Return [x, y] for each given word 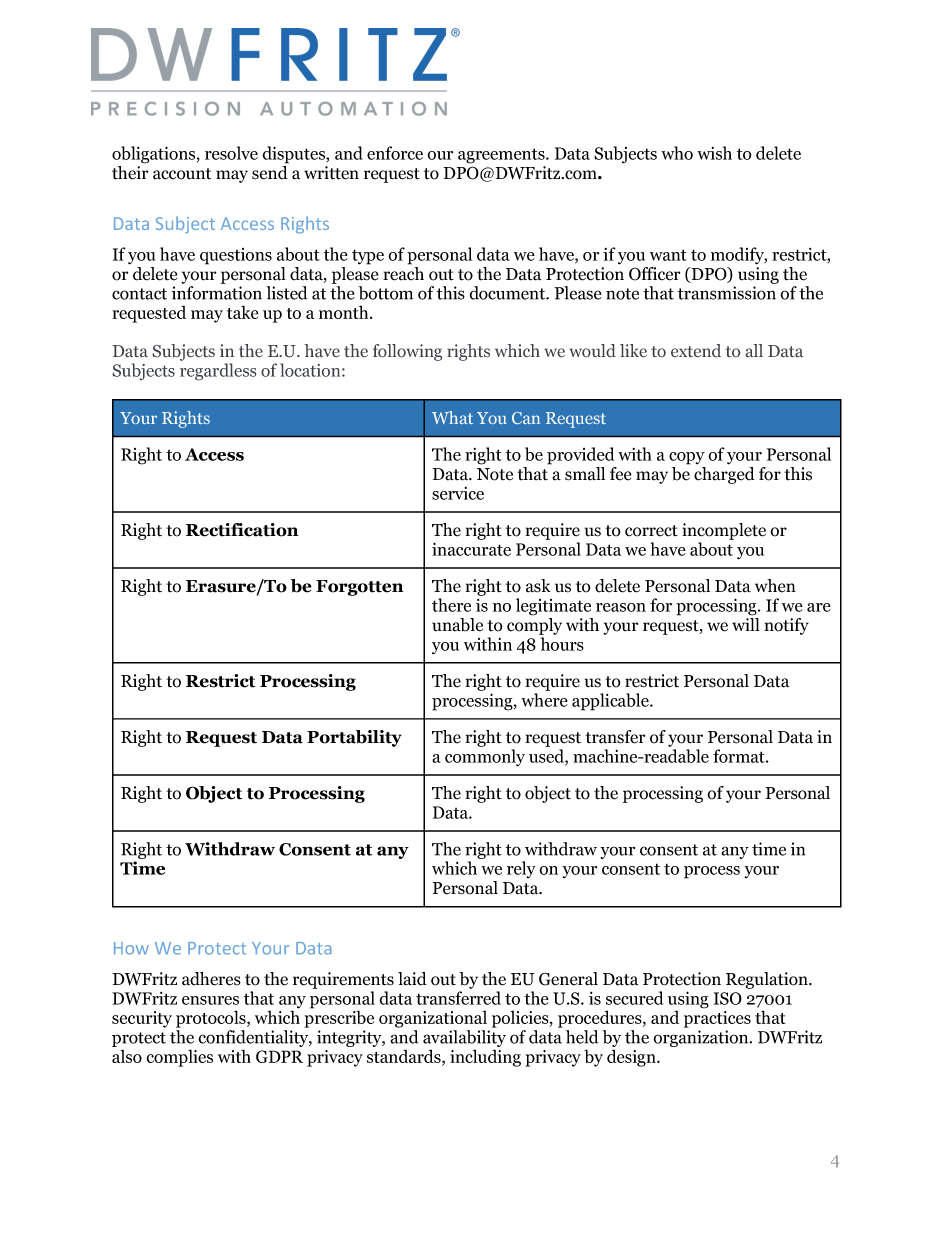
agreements [502, 156]
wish [714, 153]
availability [464, 1040]
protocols [212, 1019]
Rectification [242, 530]
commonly [485, 758]
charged [724, 475]
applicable [611, 702]
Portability [354, 738]
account [182, 174]
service [458, 493]
